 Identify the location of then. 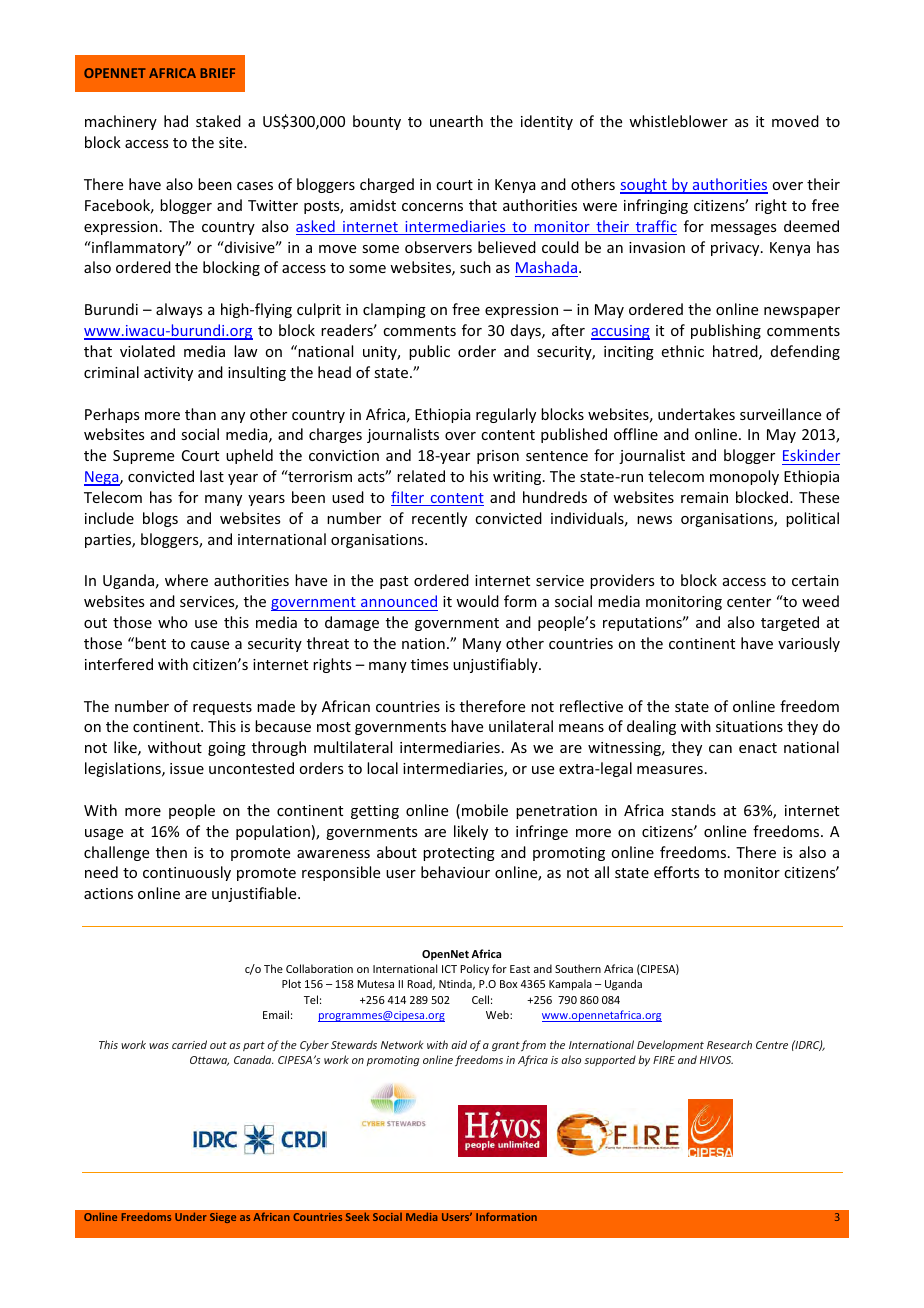
(171, 852).
